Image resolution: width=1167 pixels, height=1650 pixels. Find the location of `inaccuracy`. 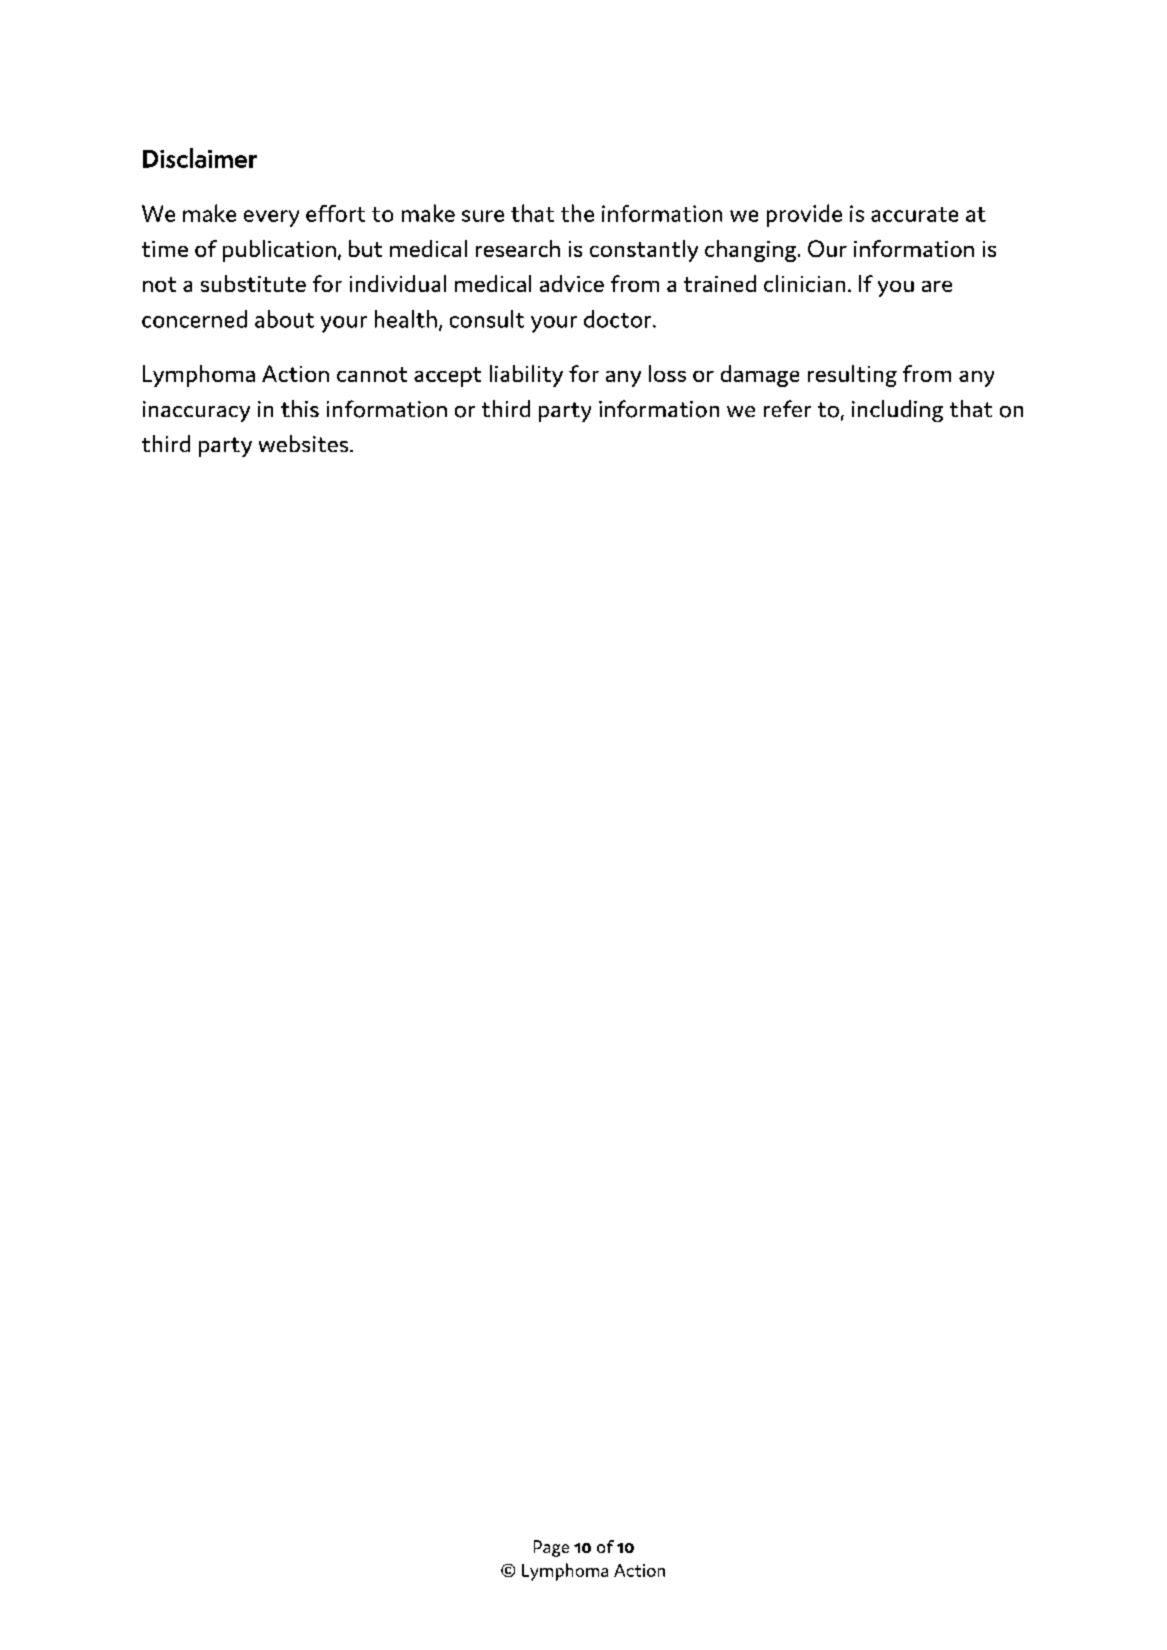

inaccuracy is located at coordinates (196, 411).
